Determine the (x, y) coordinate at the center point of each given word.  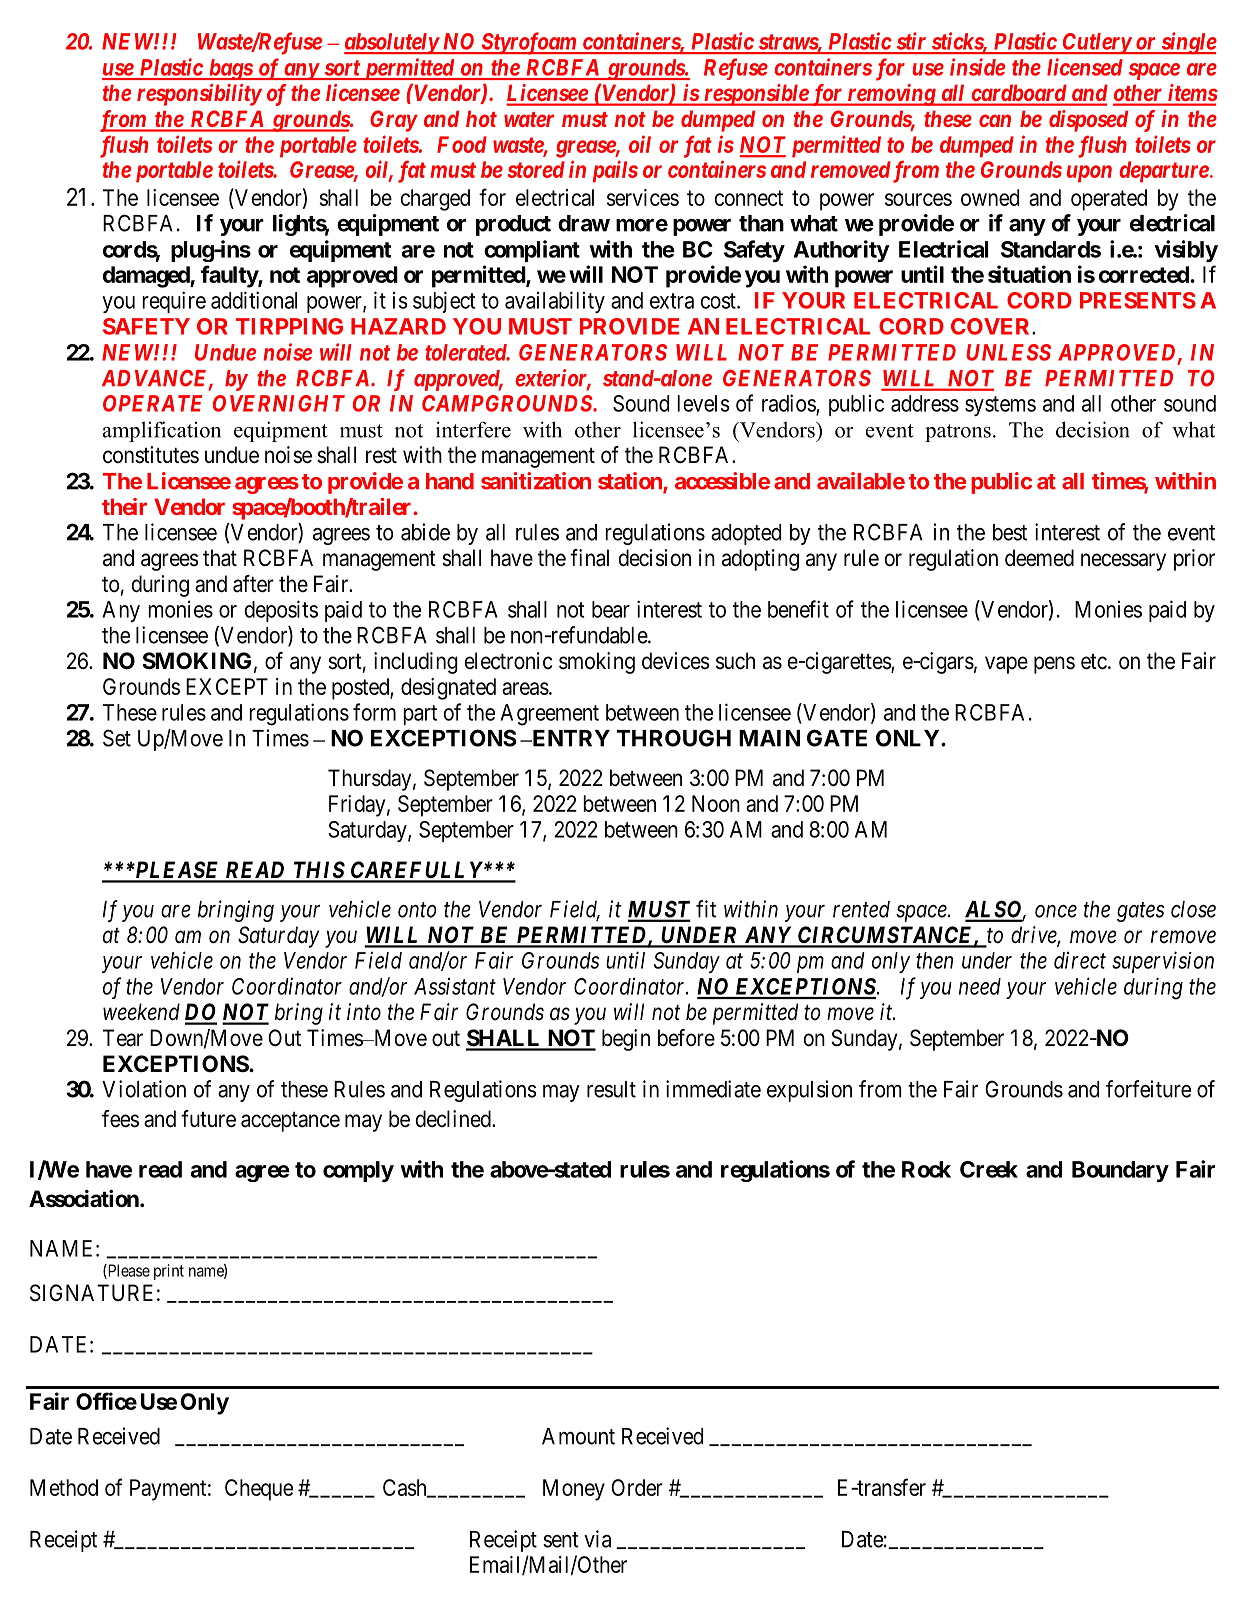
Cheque (259, 1490)
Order (637, 1487)
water (529, 119)
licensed (1085, 67)
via (597, 1539)
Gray (393, 121)
